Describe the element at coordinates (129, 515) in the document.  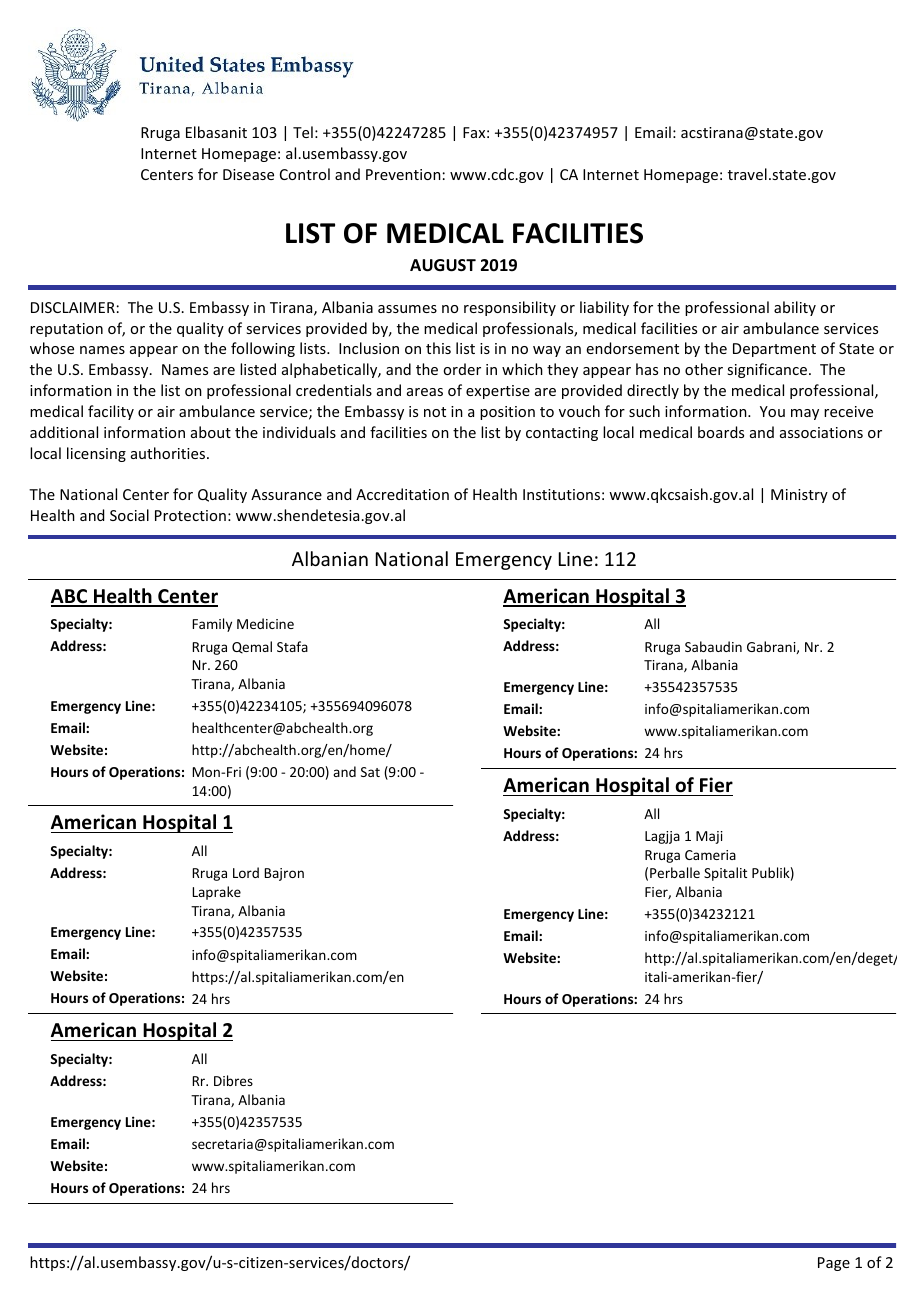
I see `Social` at that location.
